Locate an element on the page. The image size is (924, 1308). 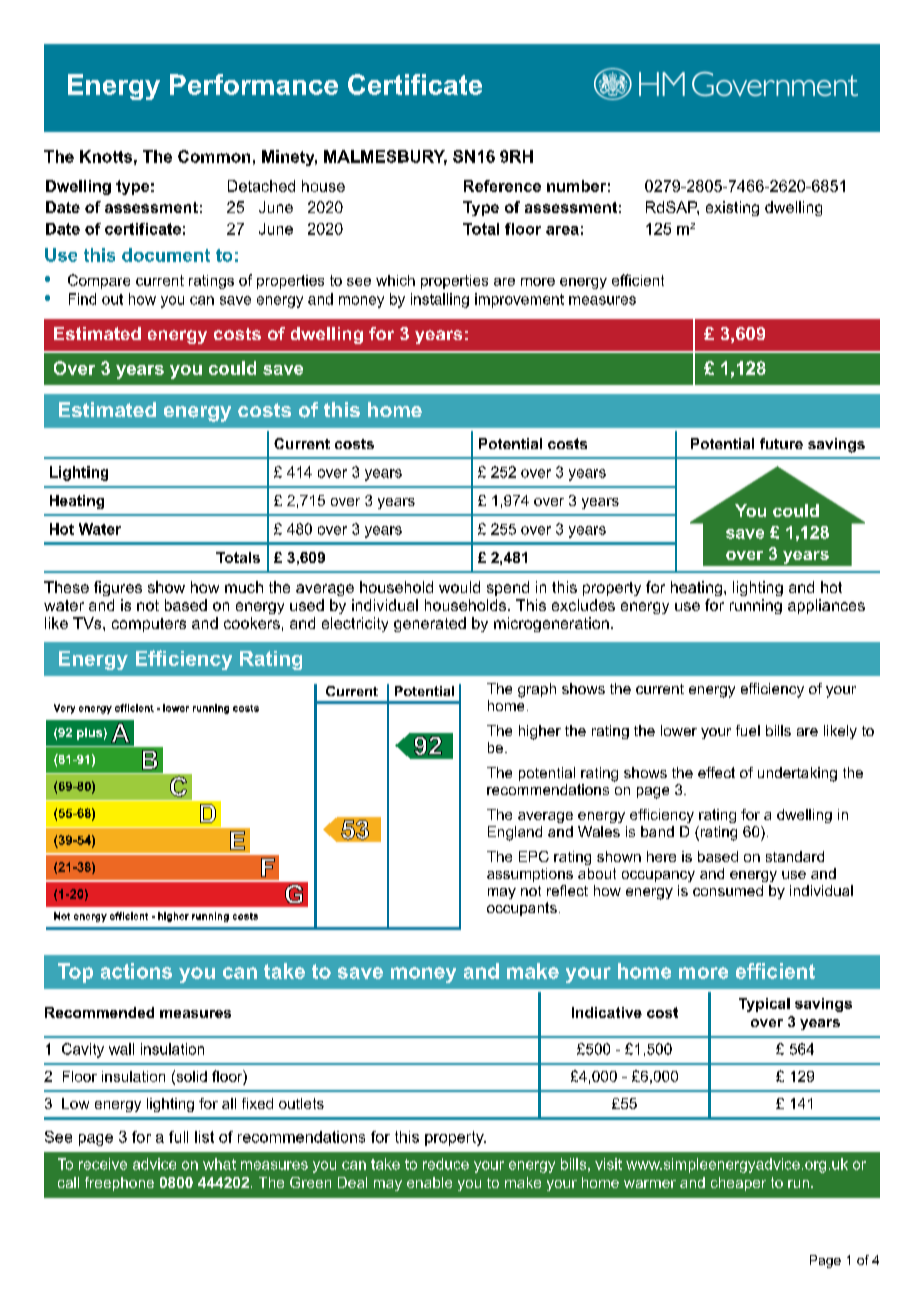
computers is located at coordinates (149, 625).
